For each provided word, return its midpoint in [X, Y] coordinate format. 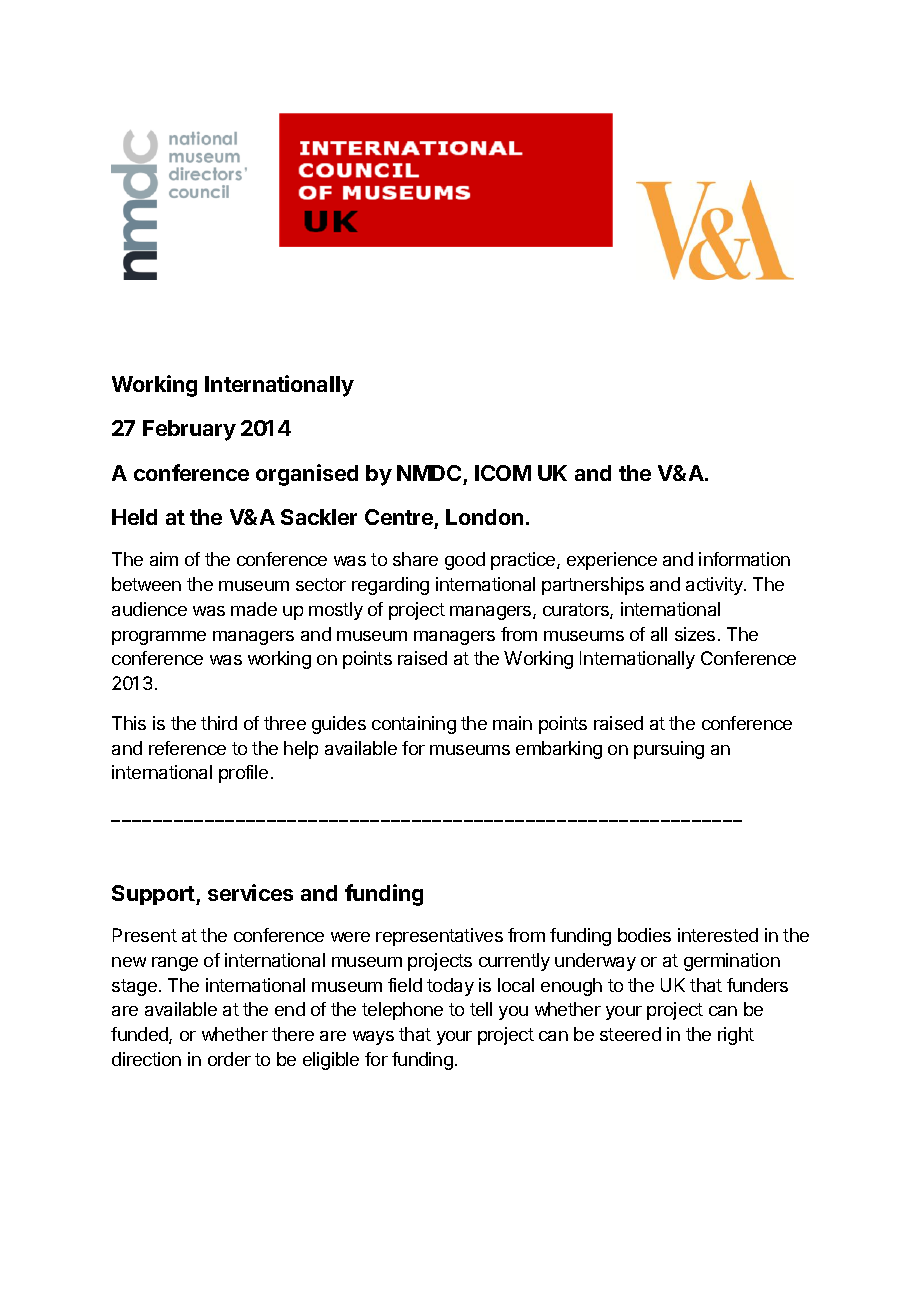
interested [718, 935]
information [744, 559]
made [254, 609]
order [229, 1059]
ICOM [503, 473]
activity [715, 586]
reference [187, 748]
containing [414, 725]
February [189, 430]
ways [373, 1038]
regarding [390, 586]
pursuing [669, 750]
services [250, 892]
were [350, 937]
